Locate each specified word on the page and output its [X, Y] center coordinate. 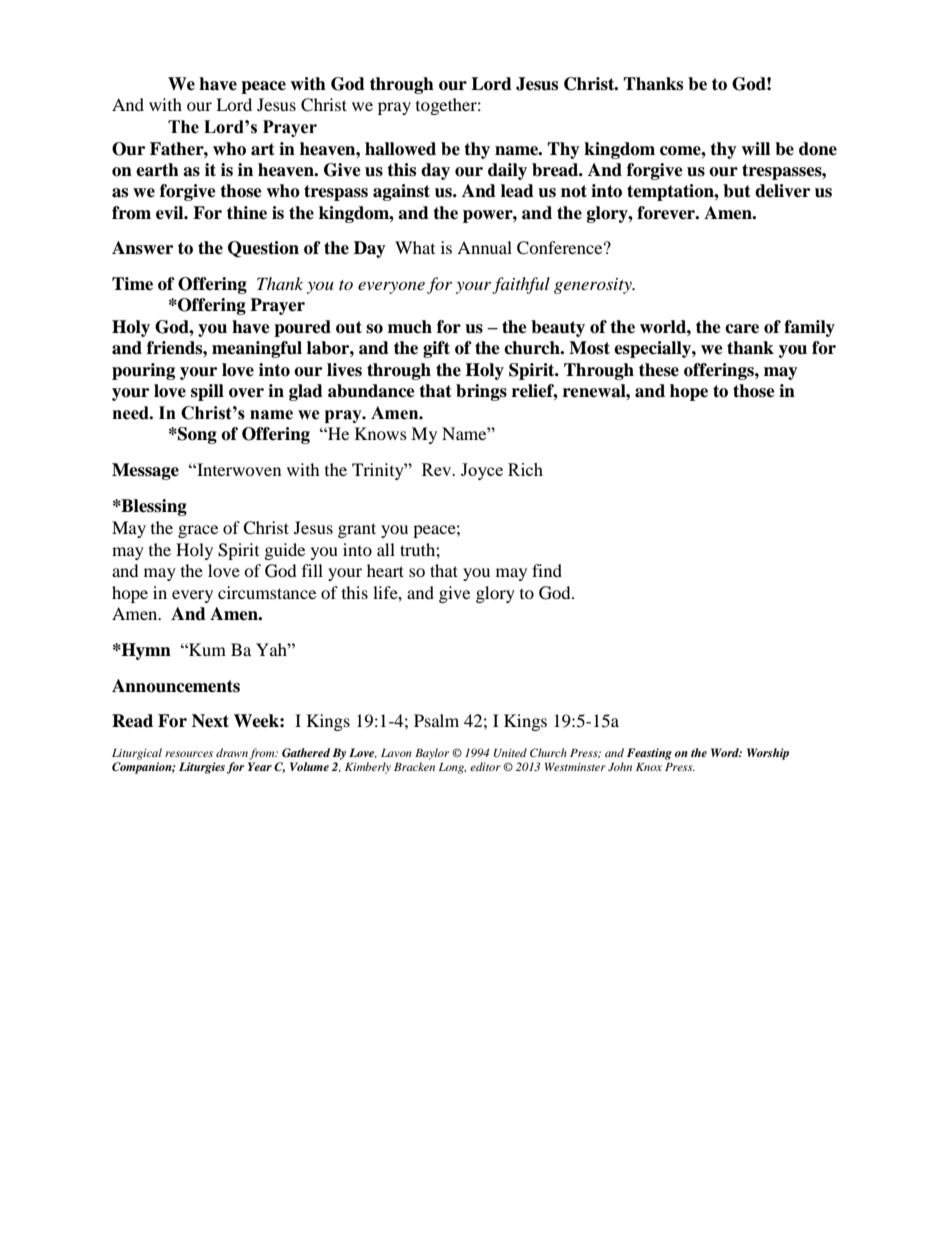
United [510, 753]
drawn [232, 752]
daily [507, 171]
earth [157, 170]
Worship [768, 754]
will [755, 148]
